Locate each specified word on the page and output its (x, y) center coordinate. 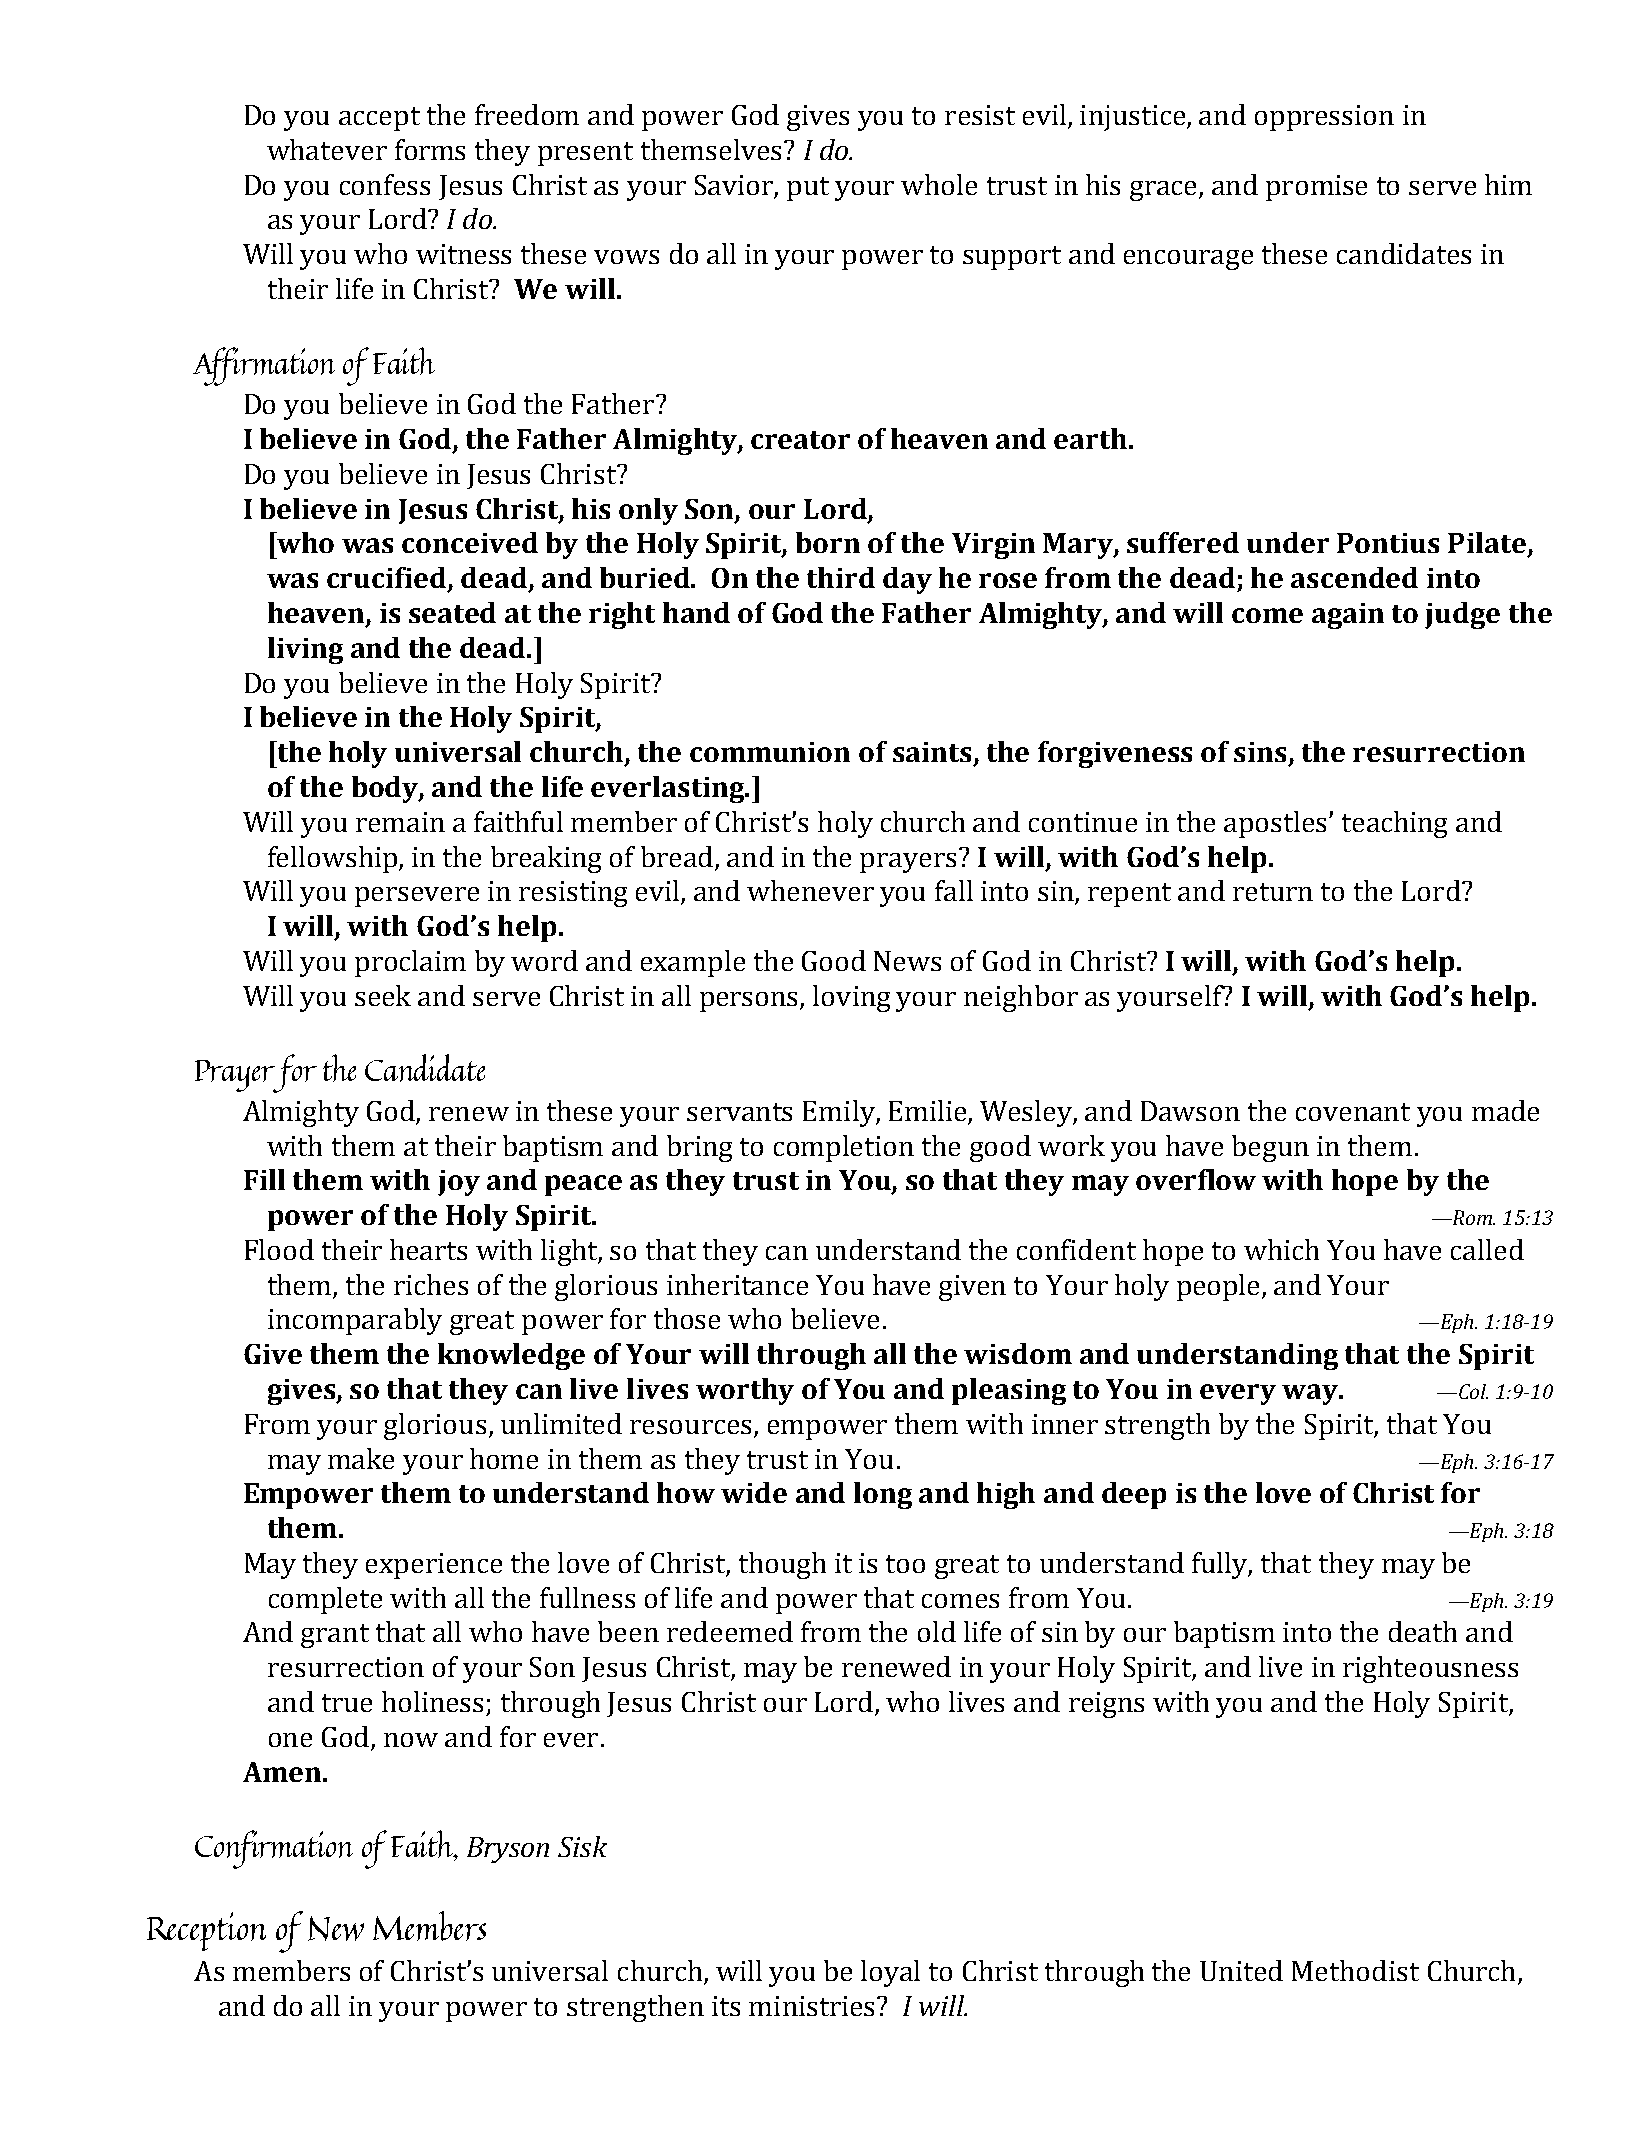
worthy (745, 1391)
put (808, 189)
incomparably (355, 1321)
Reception (206, 1931)
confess (385, 184)
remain (400, 822)
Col (1473, 1391)
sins (1262, 753)
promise (1316, 188)
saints (934, 753)
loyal (890, 1973)
